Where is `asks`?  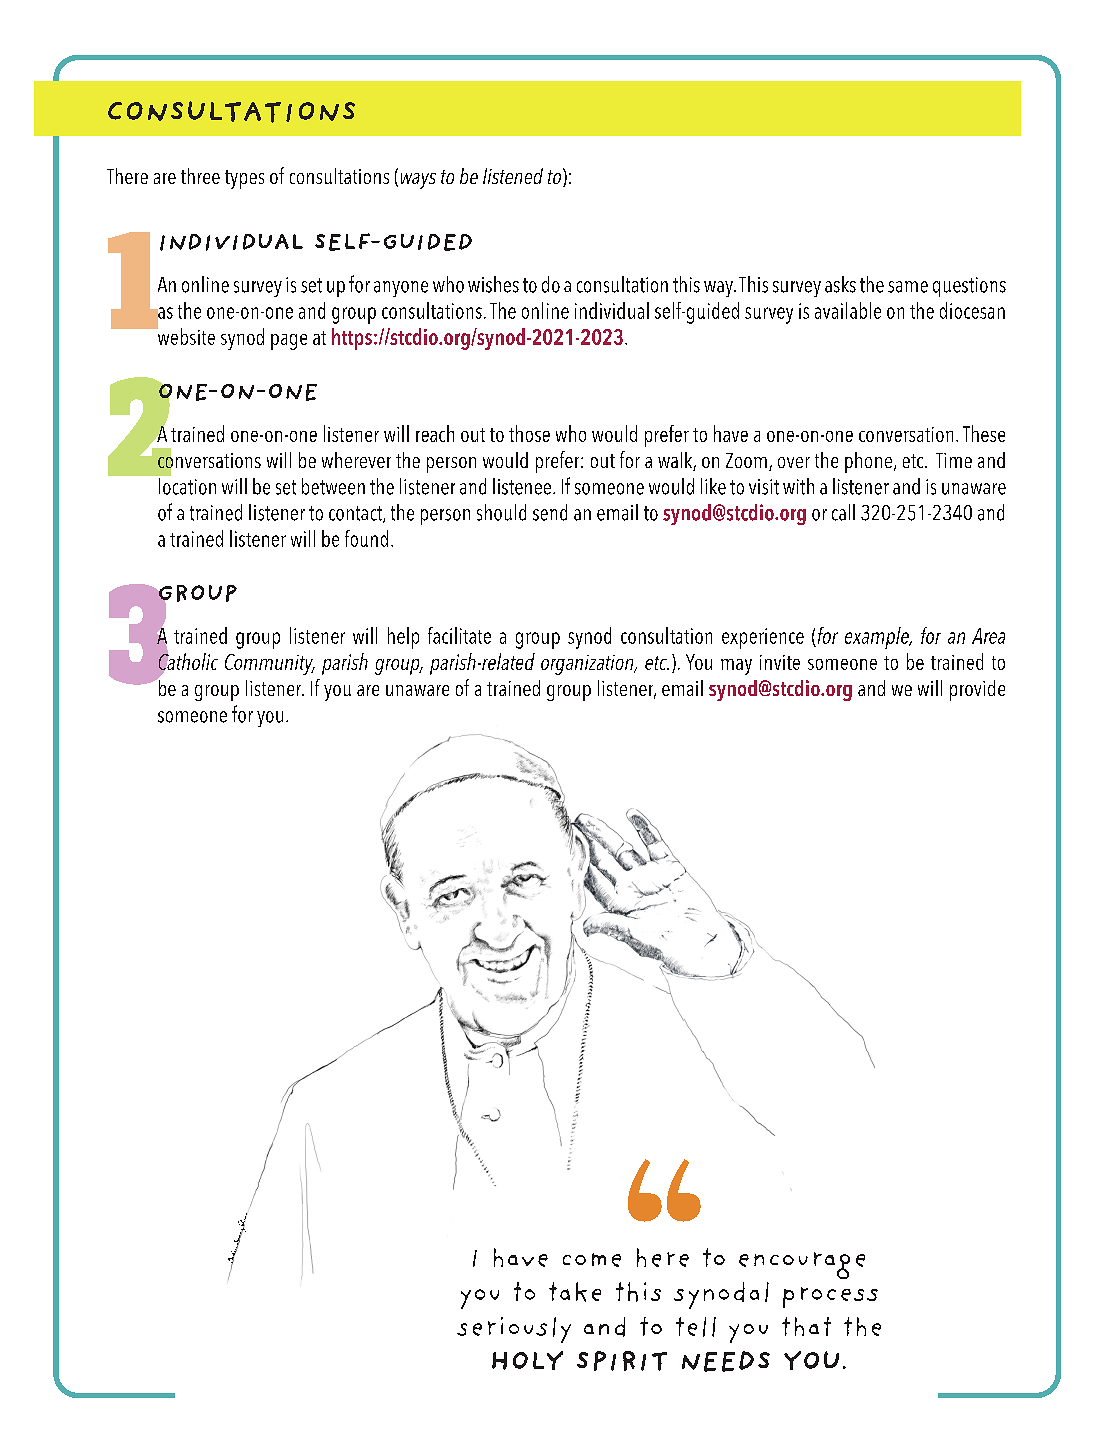
asks is located at coordinates (840, 284).
